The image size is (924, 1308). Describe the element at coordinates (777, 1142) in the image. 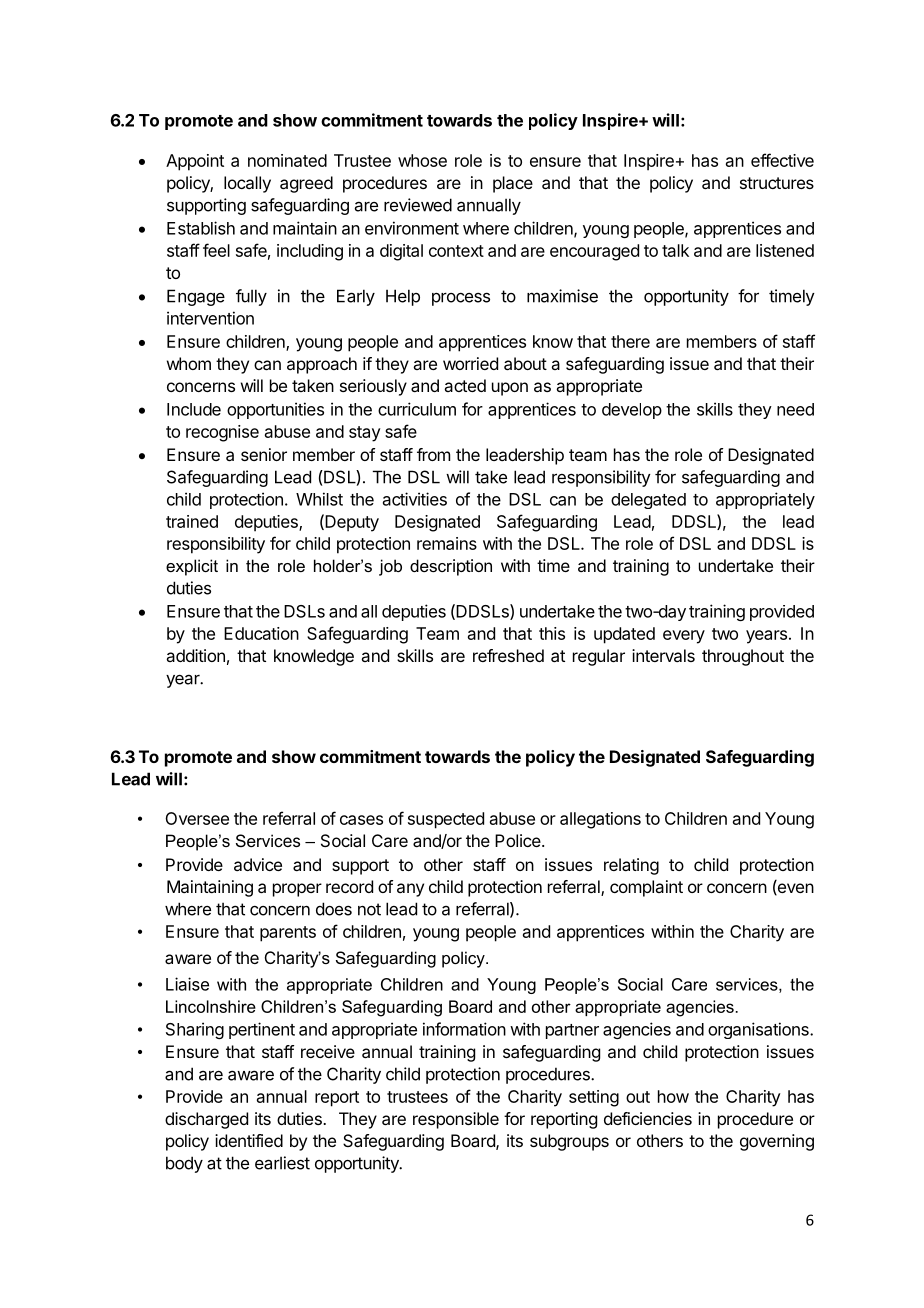

I see `governing` at that location.
